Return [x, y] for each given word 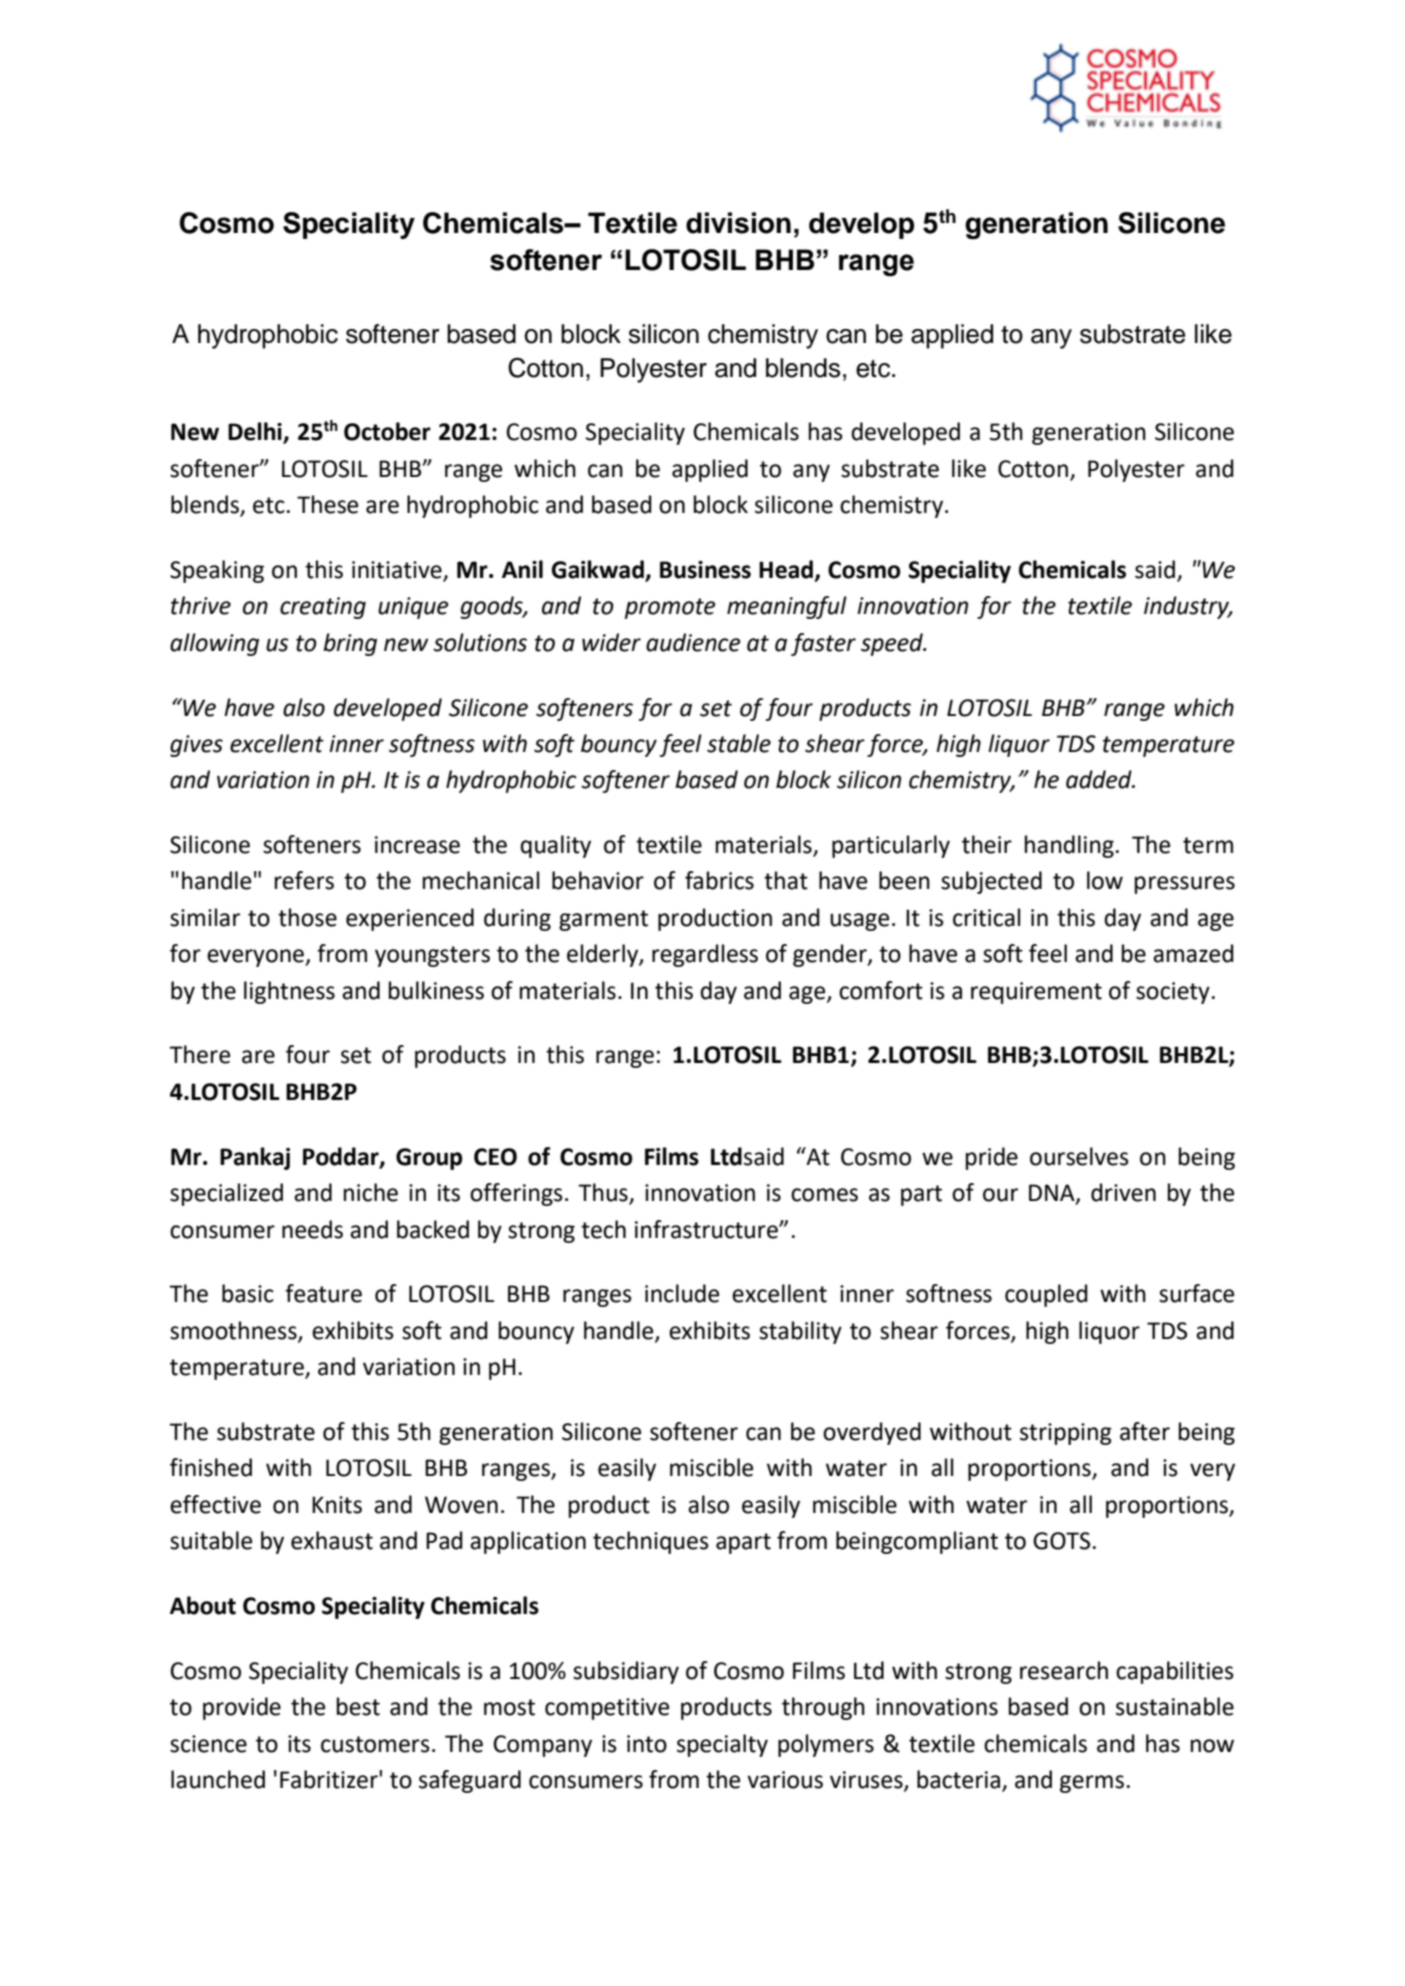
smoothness [234, 1331]
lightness [289, 992]
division [738, 223]
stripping [1066, 1434]
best [358, 1706]
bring [350, 644]
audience [693, 642]
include [682, 1293]
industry [1188, 607]
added [1100, 779]
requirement [1036, 993]
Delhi [256, 432]
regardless [705, 955]
